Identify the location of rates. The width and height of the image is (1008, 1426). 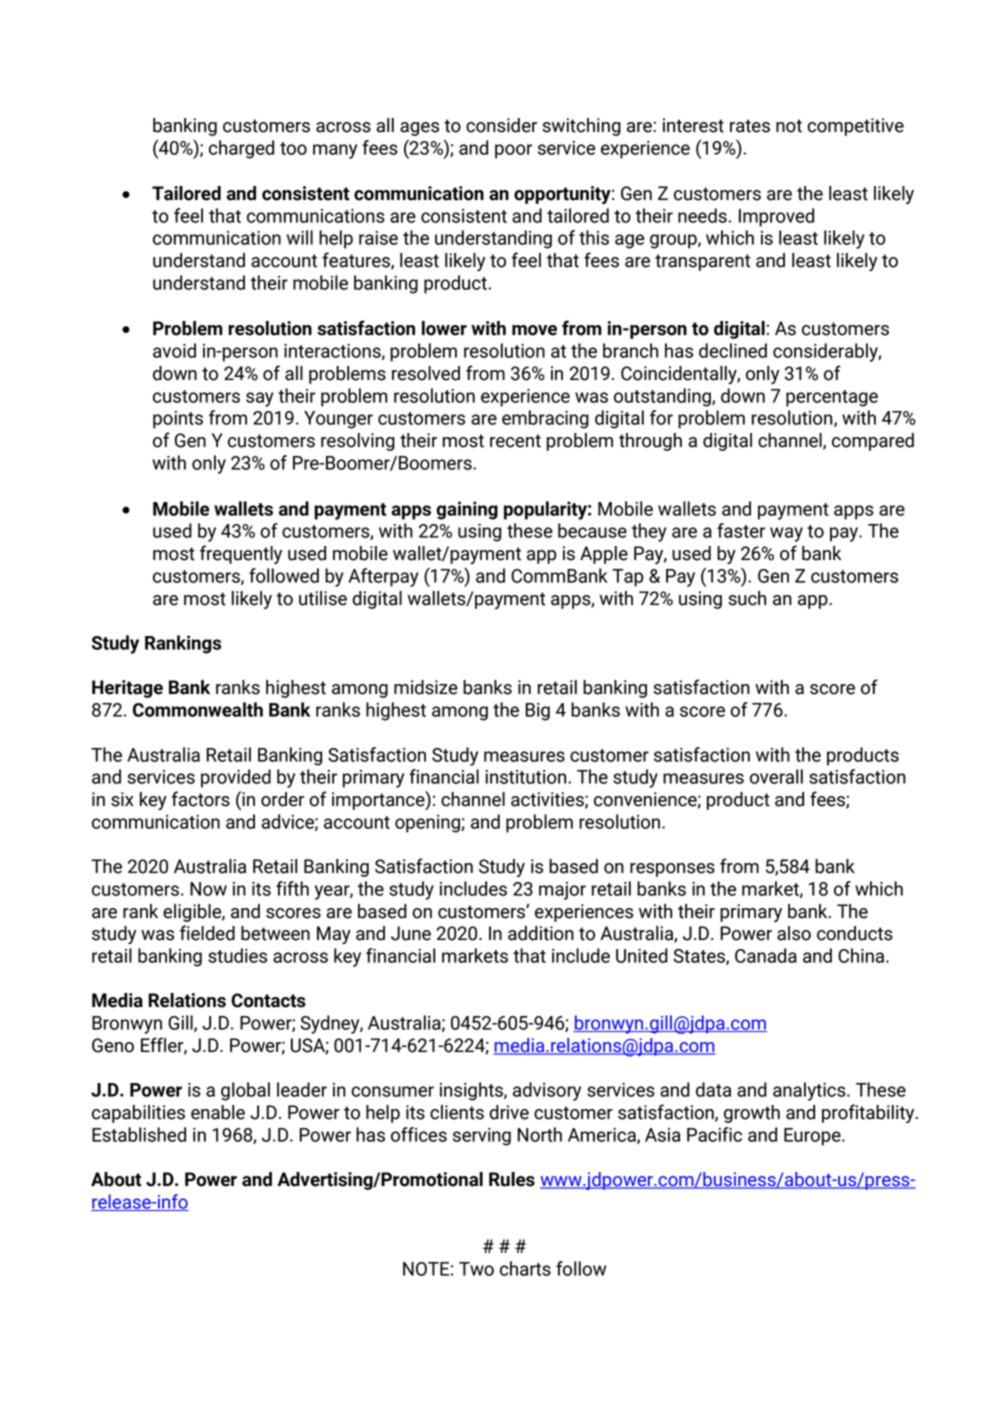
(750, 126).
